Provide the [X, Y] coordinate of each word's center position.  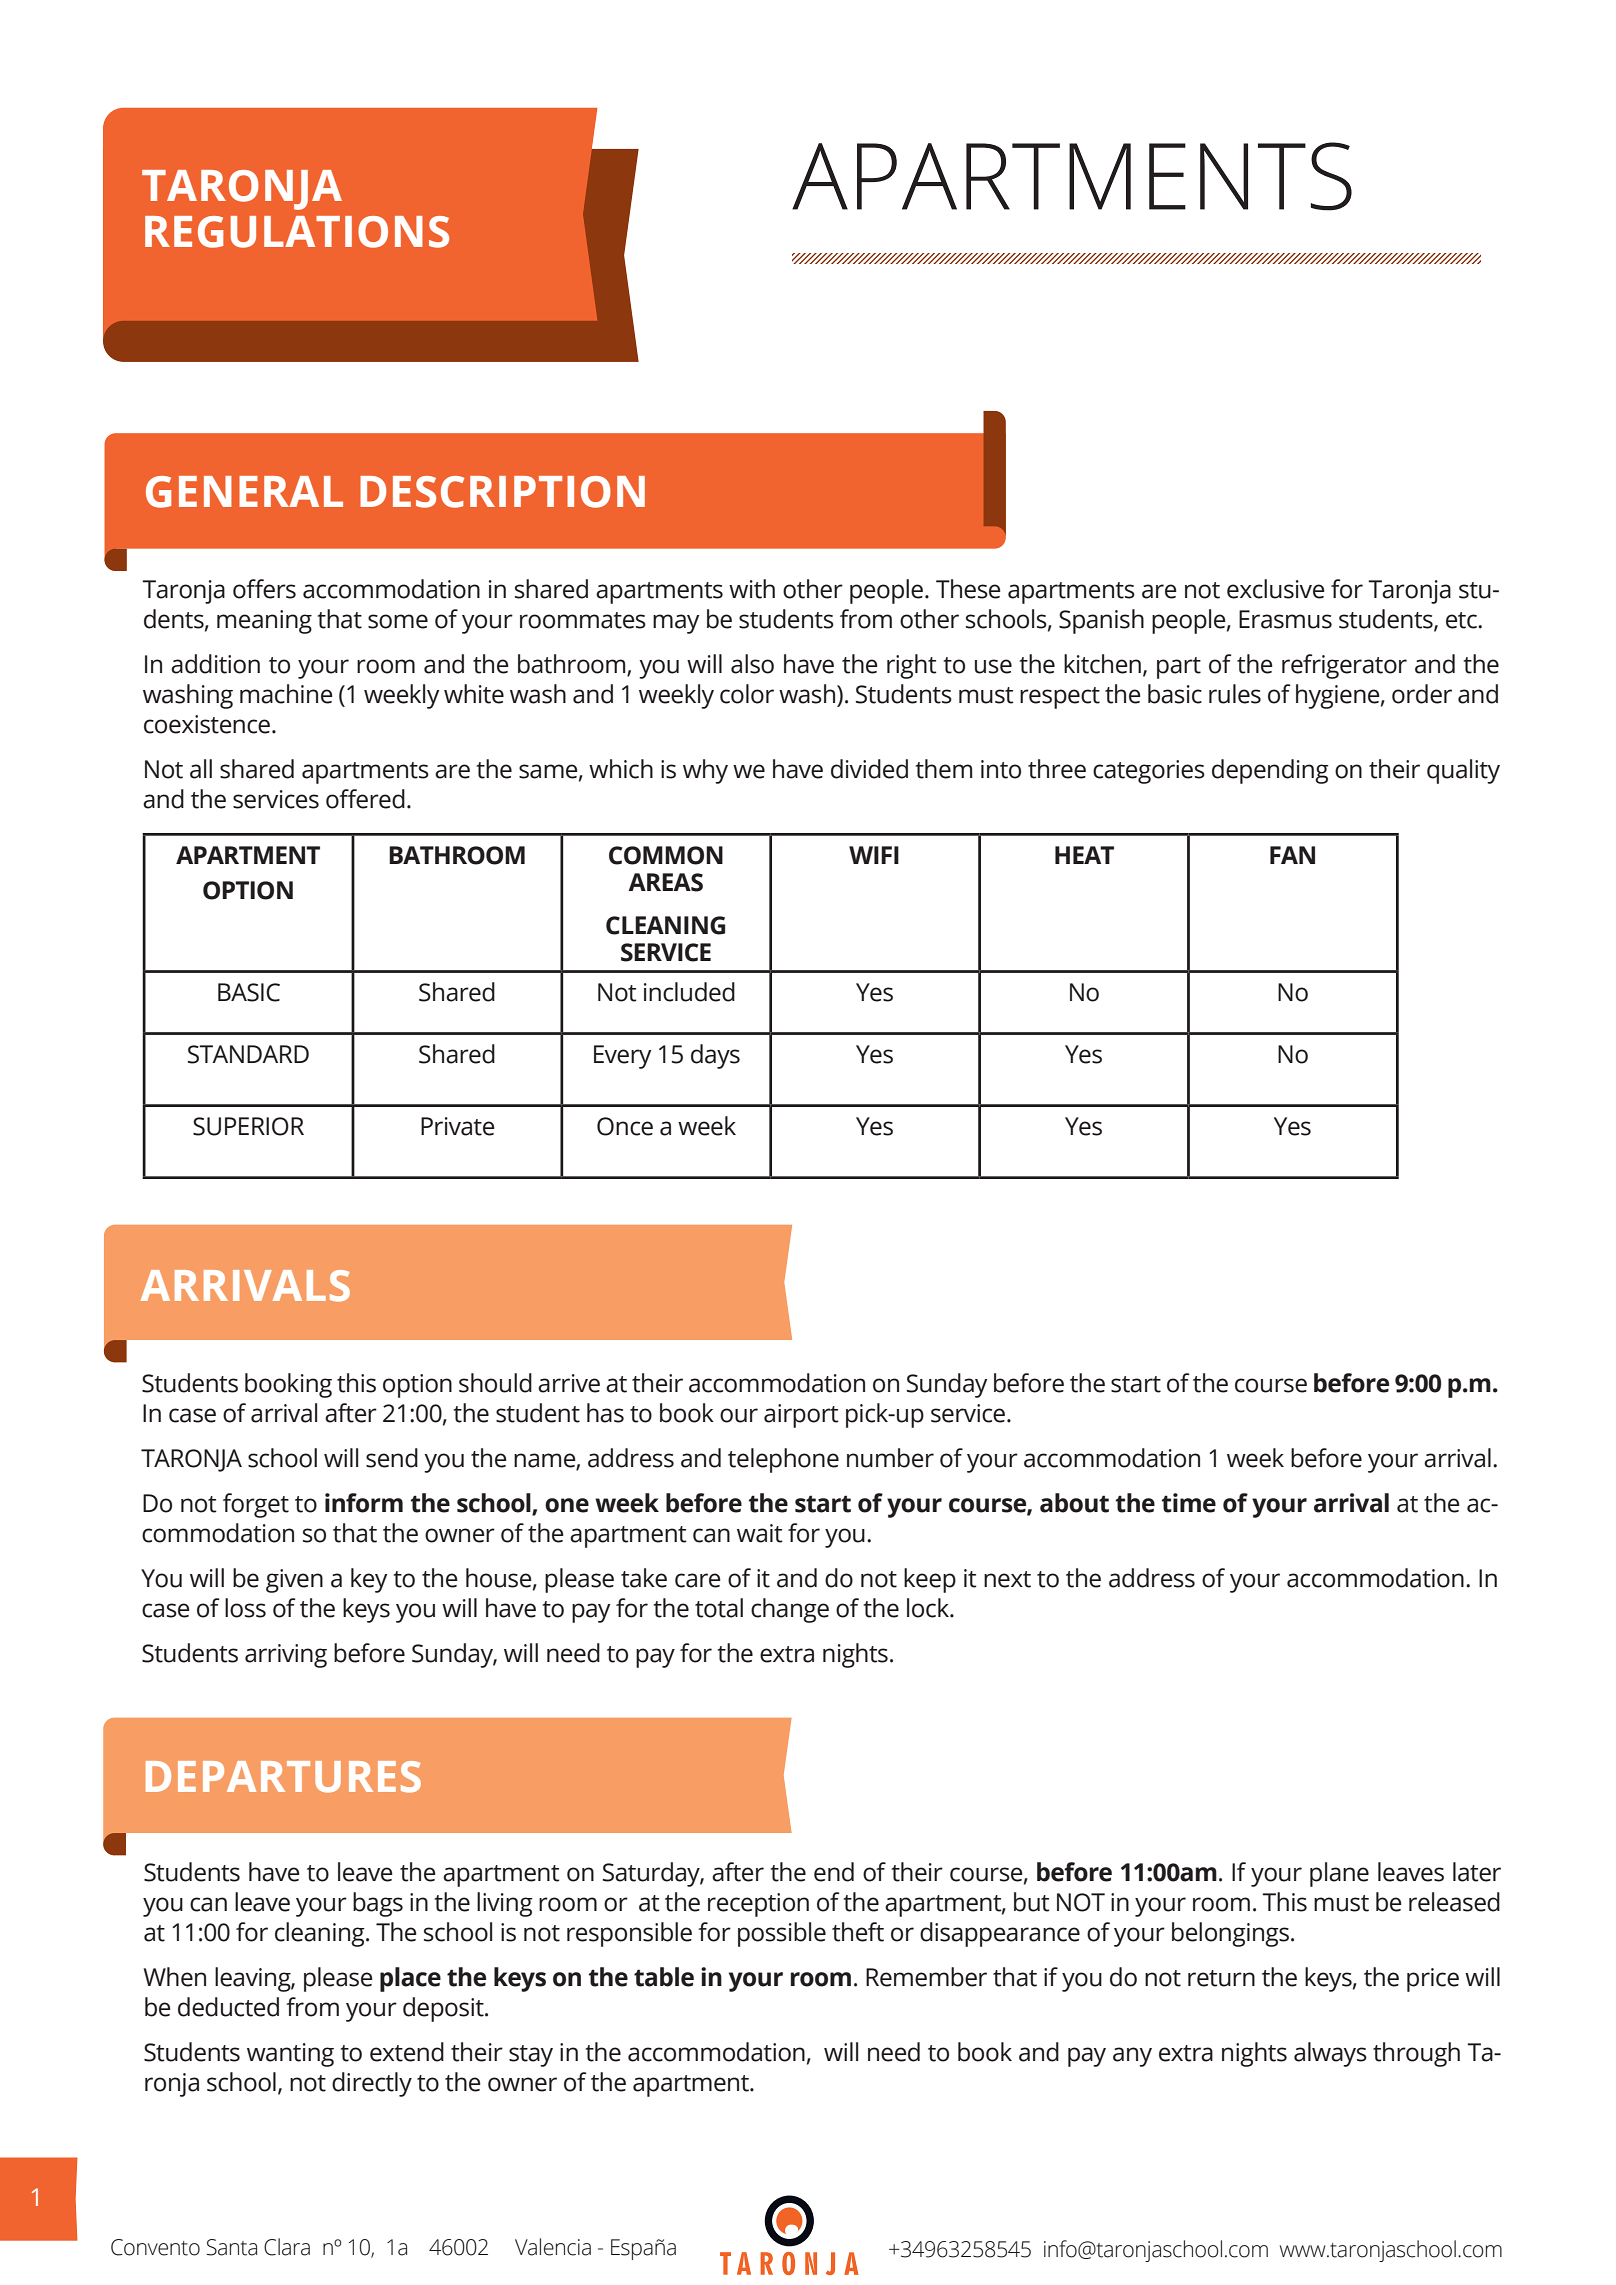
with [752, 589]
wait [760, 1533]
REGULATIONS [297, 232]
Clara [287, 2247]
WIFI [874, 855]
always [1330, 2054]
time [1188, 1503]
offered [365, 799]
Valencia [553, 2247]
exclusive [1276, 589]
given [294, 1581]
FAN [1292, 855]
